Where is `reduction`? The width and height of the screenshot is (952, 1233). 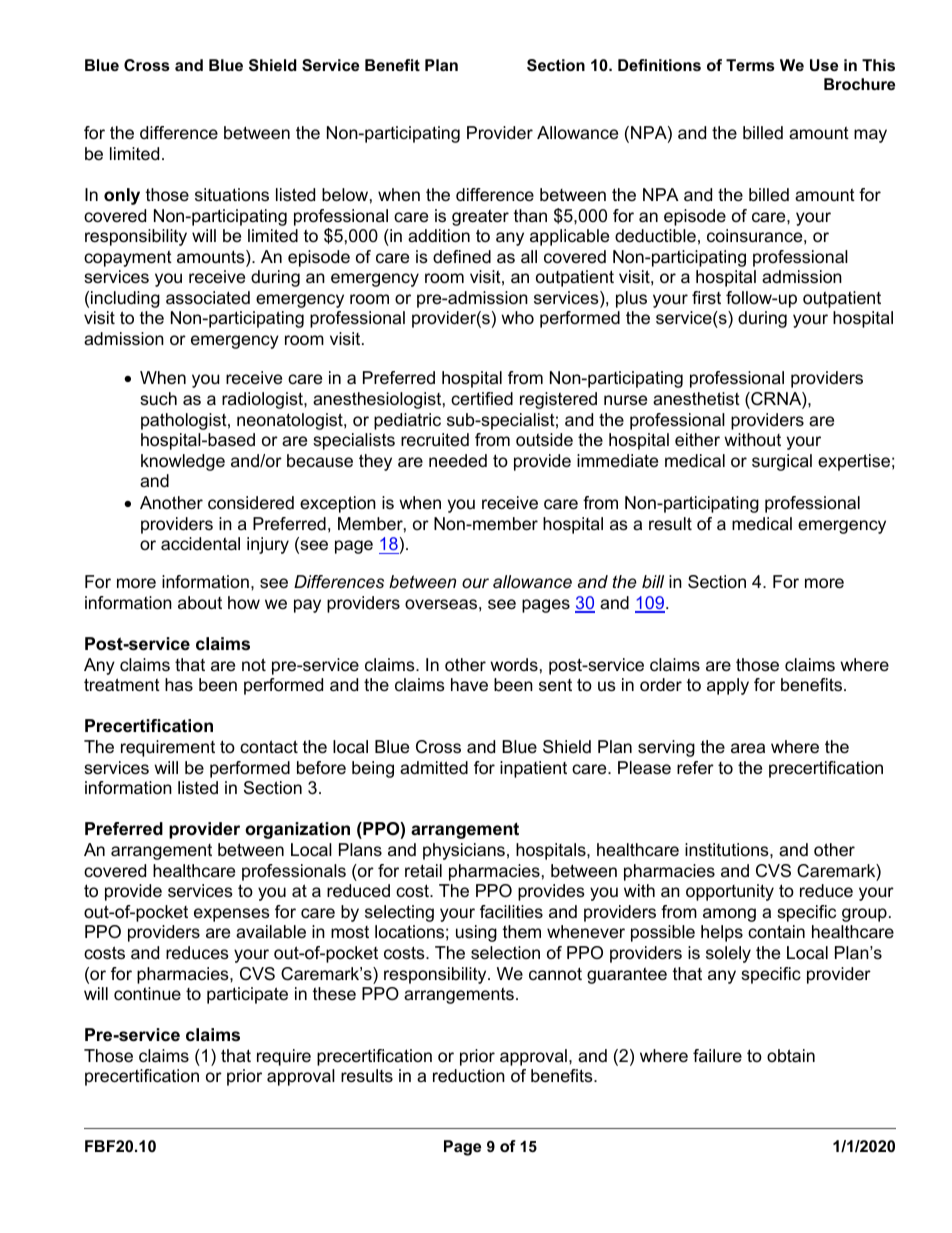 reduction is located at coordinates (469, 1076).
